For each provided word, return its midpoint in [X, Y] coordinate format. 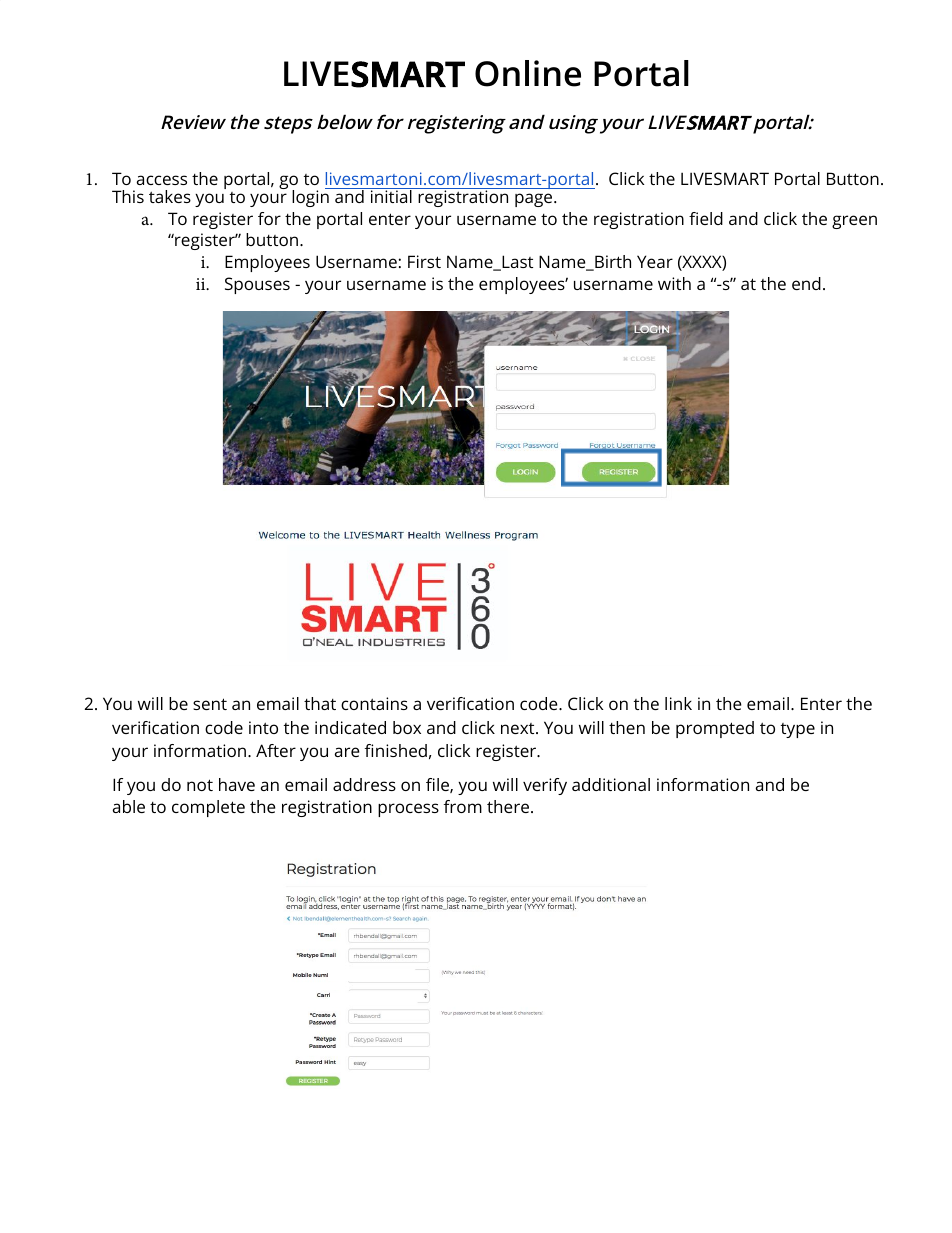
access [162, 180]
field [706, 218]
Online [528, 73]
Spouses [257, 285]
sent [210, 704]
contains [374, 703]
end [806, 283]
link [678, 703]
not [200, 785]
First [424, 261]
